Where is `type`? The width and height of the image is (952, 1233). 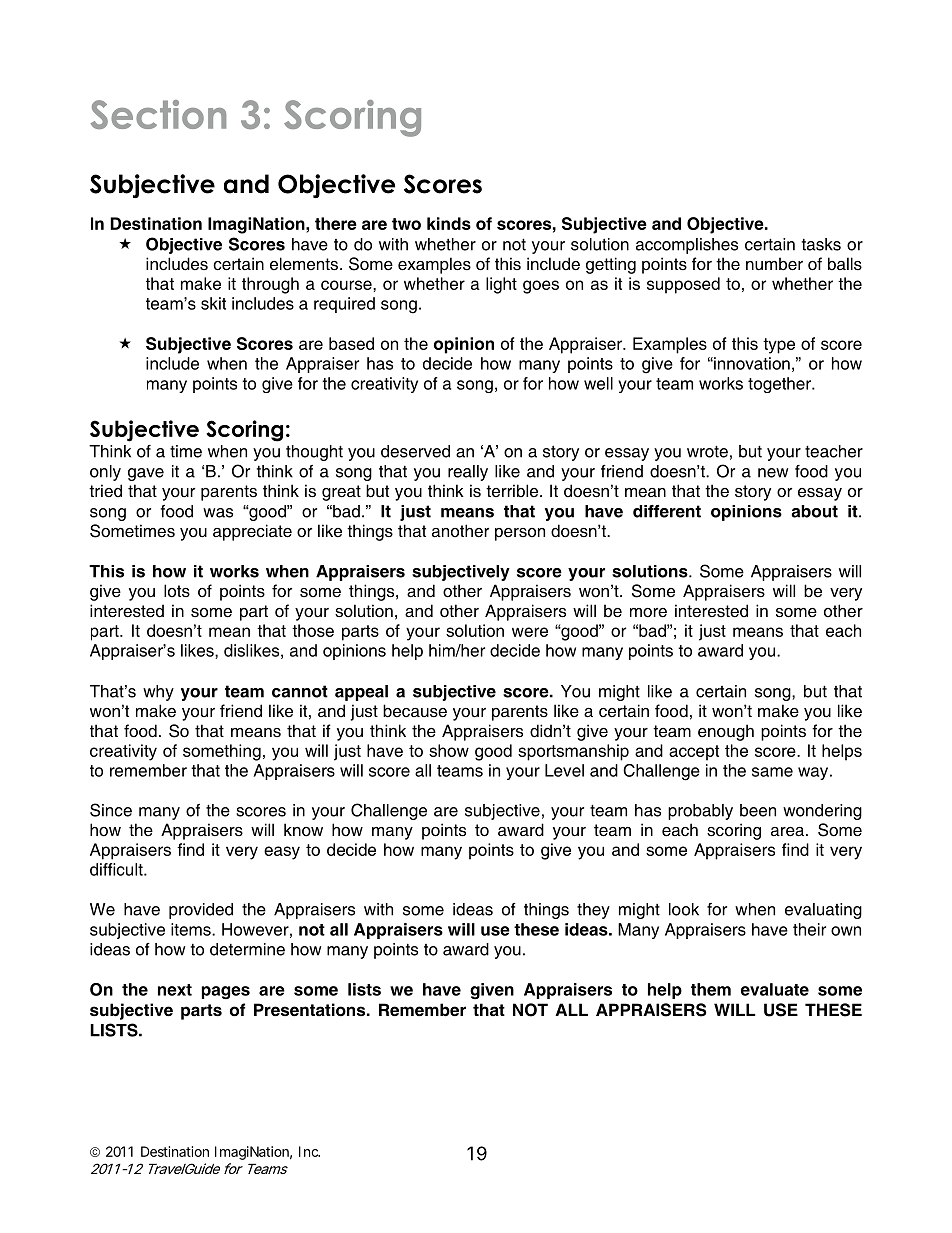 type is located at coordinates (779, 346).
